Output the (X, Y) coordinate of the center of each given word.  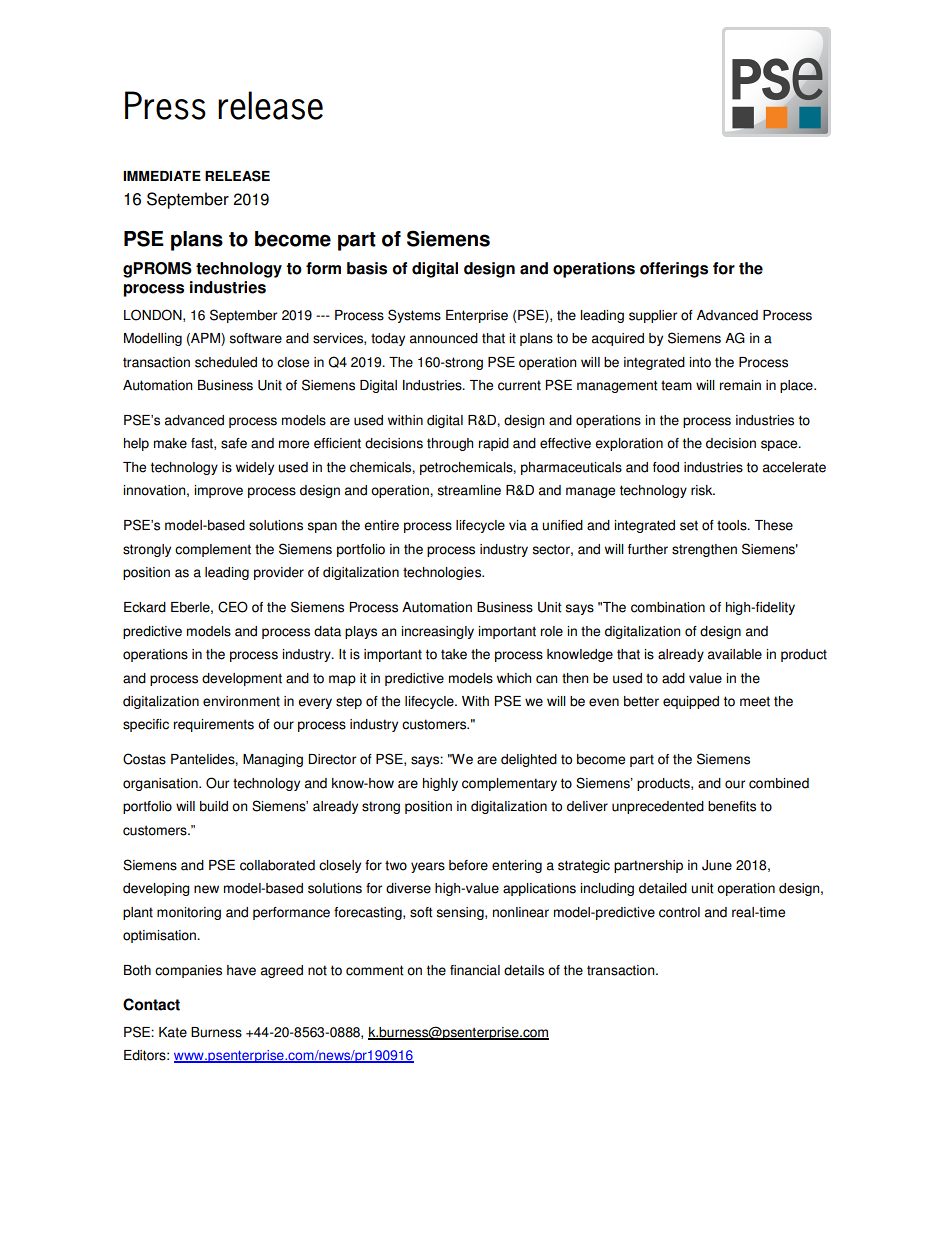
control (679, 912)
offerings (674, 270)
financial (475, 970)
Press (165, 105)
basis (367, 268)
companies (188, 971)
